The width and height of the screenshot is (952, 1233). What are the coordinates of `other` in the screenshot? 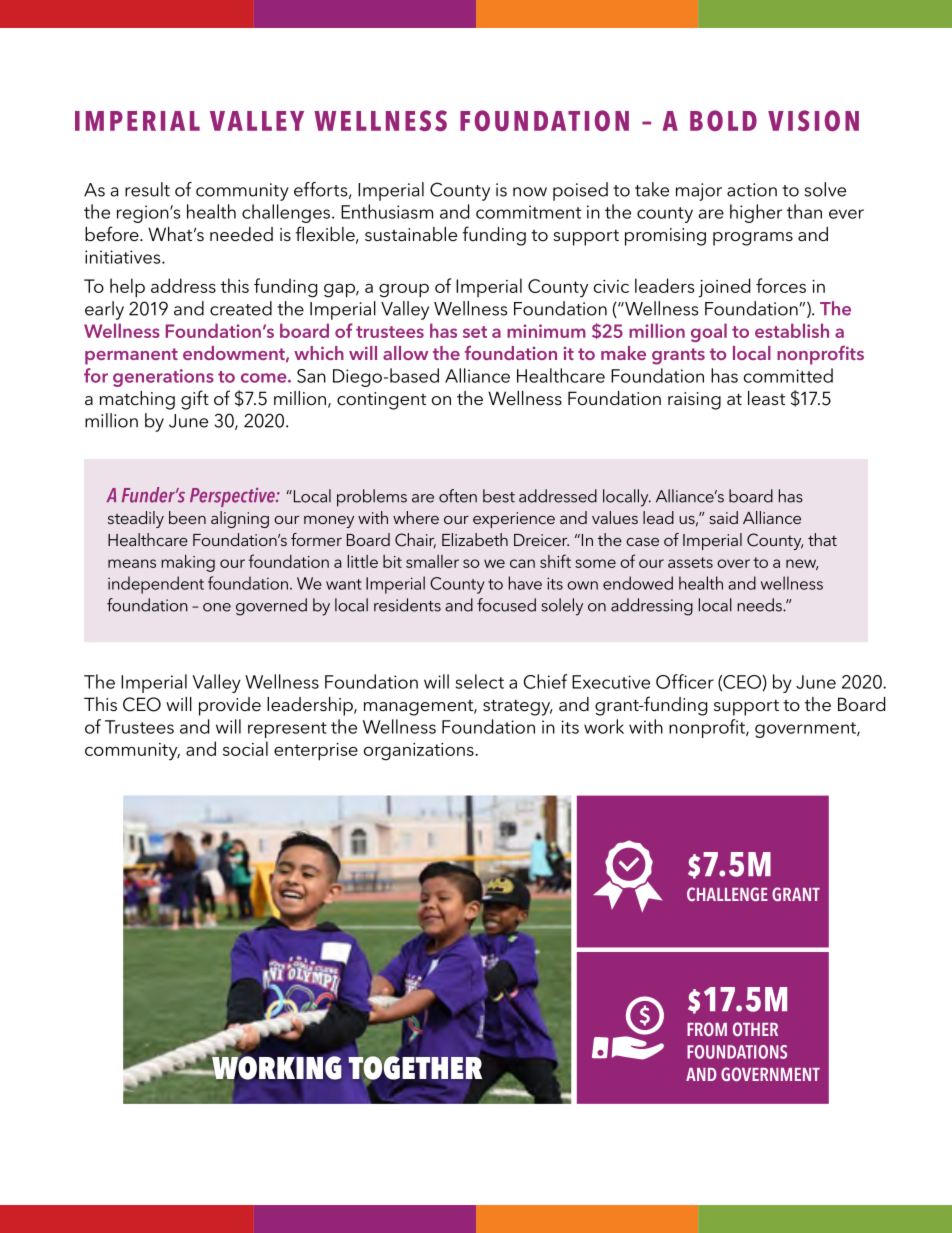 It's located at (755, 1029).
